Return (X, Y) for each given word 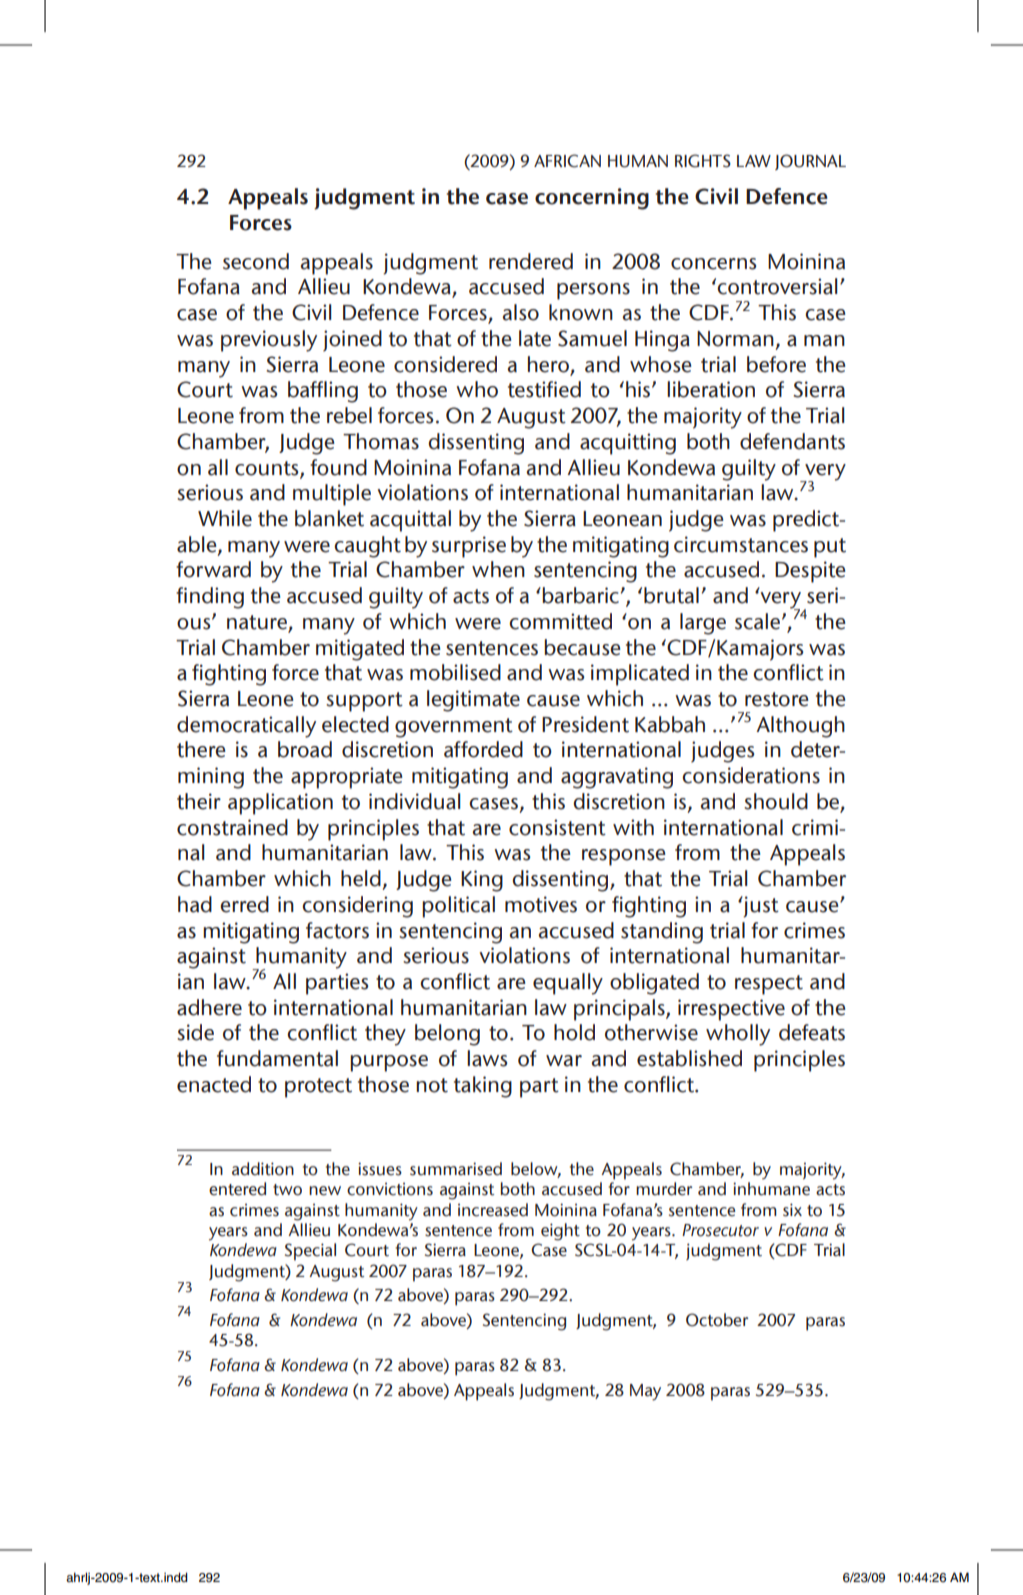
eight (560, 1232)
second (256, 261)
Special (310, 1252)
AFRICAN (567, 161)
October (717, 1320)
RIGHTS (703, 161)
